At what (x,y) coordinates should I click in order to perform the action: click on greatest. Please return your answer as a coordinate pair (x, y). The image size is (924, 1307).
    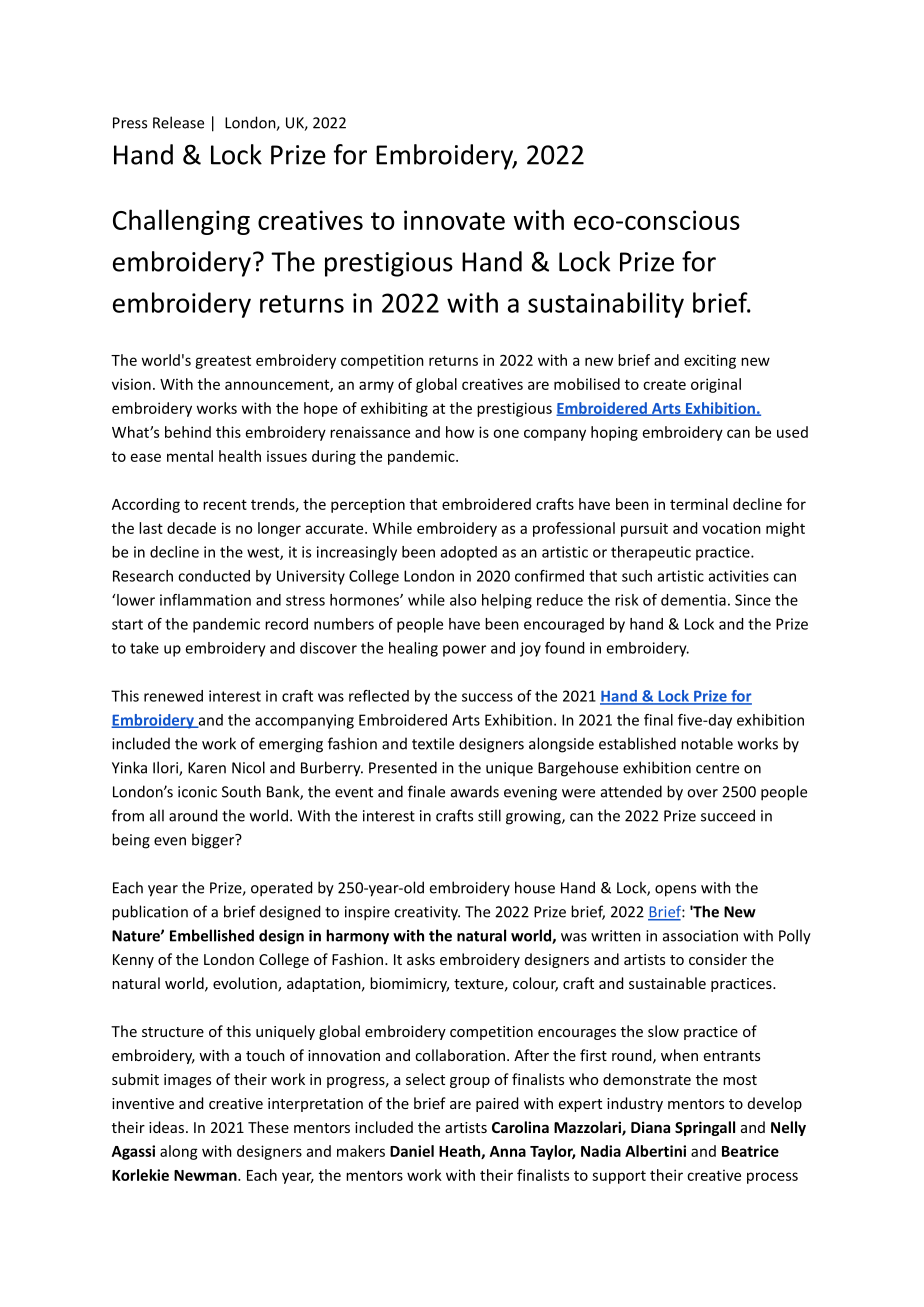
    Looking at the image, I should click on (223, 362).
